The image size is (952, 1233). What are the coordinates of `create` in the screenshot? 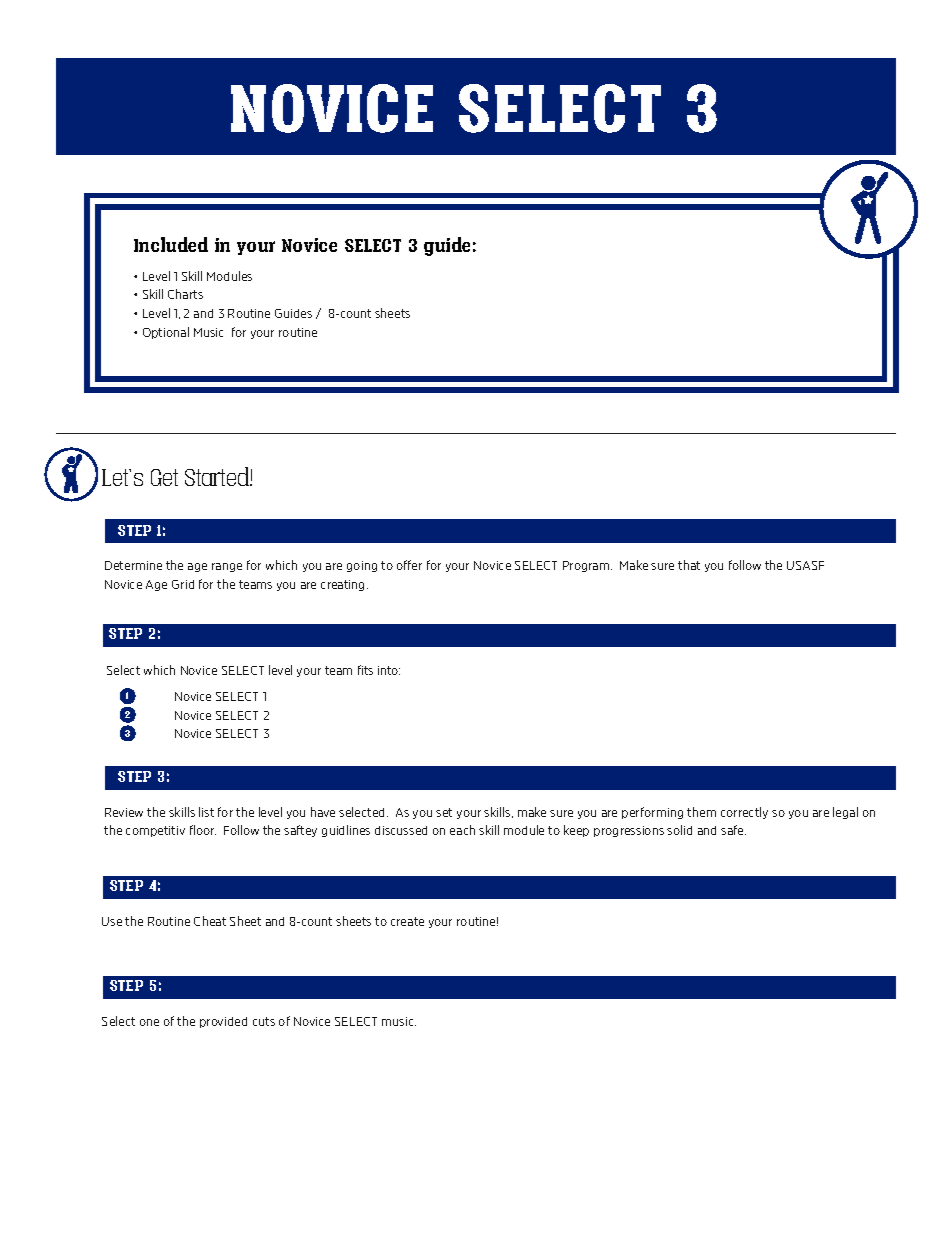 It's located at (407, 921).
